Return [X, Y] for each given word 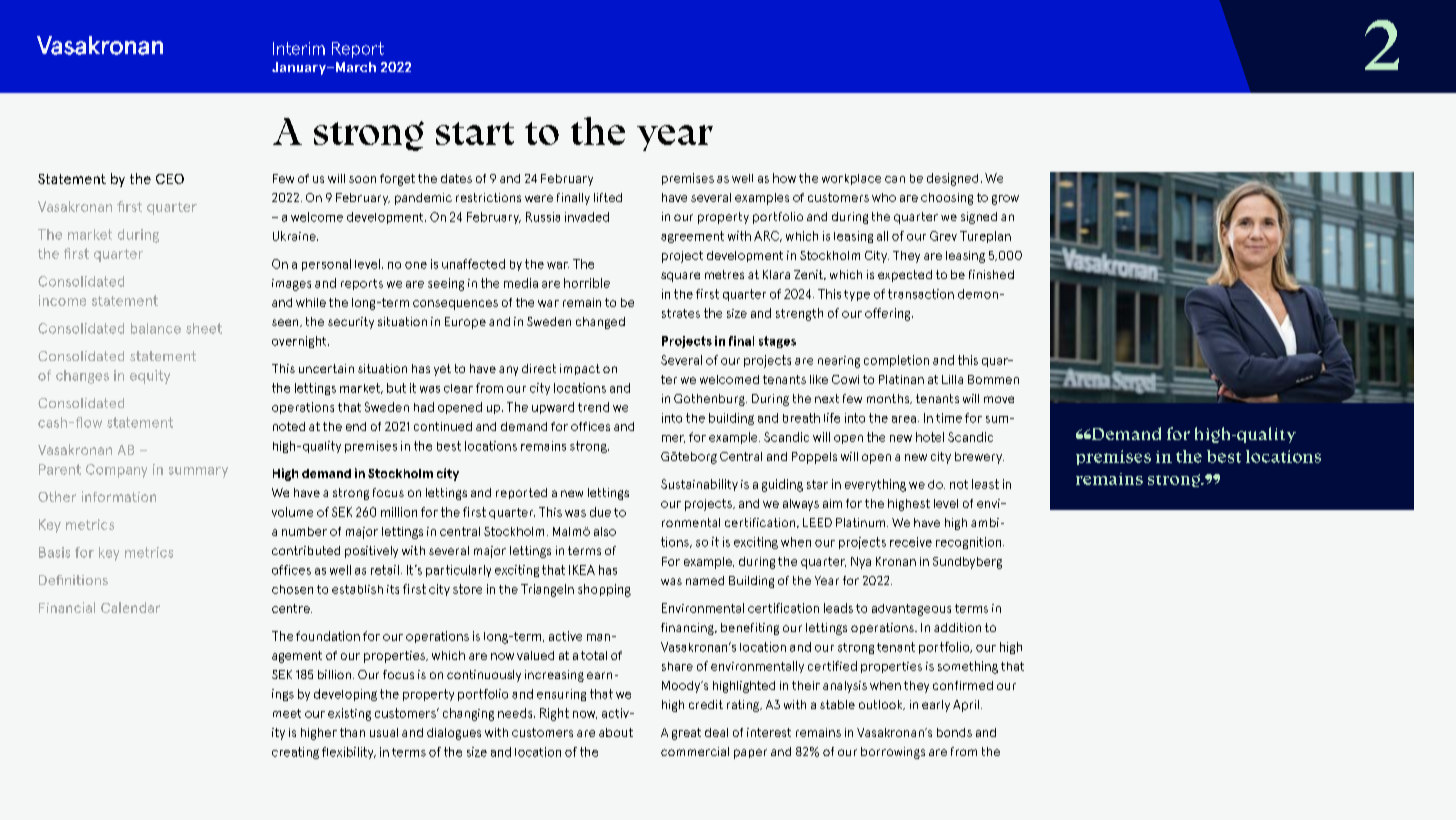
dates [456, 178]
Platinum [862, 522]
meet [287, 713]
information [119, 496]
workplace [851, 179]
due [600, 512]
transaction [921, 294]
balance [156, 328]
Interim [299, 48]
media [521, 283]
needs [516, 713]
